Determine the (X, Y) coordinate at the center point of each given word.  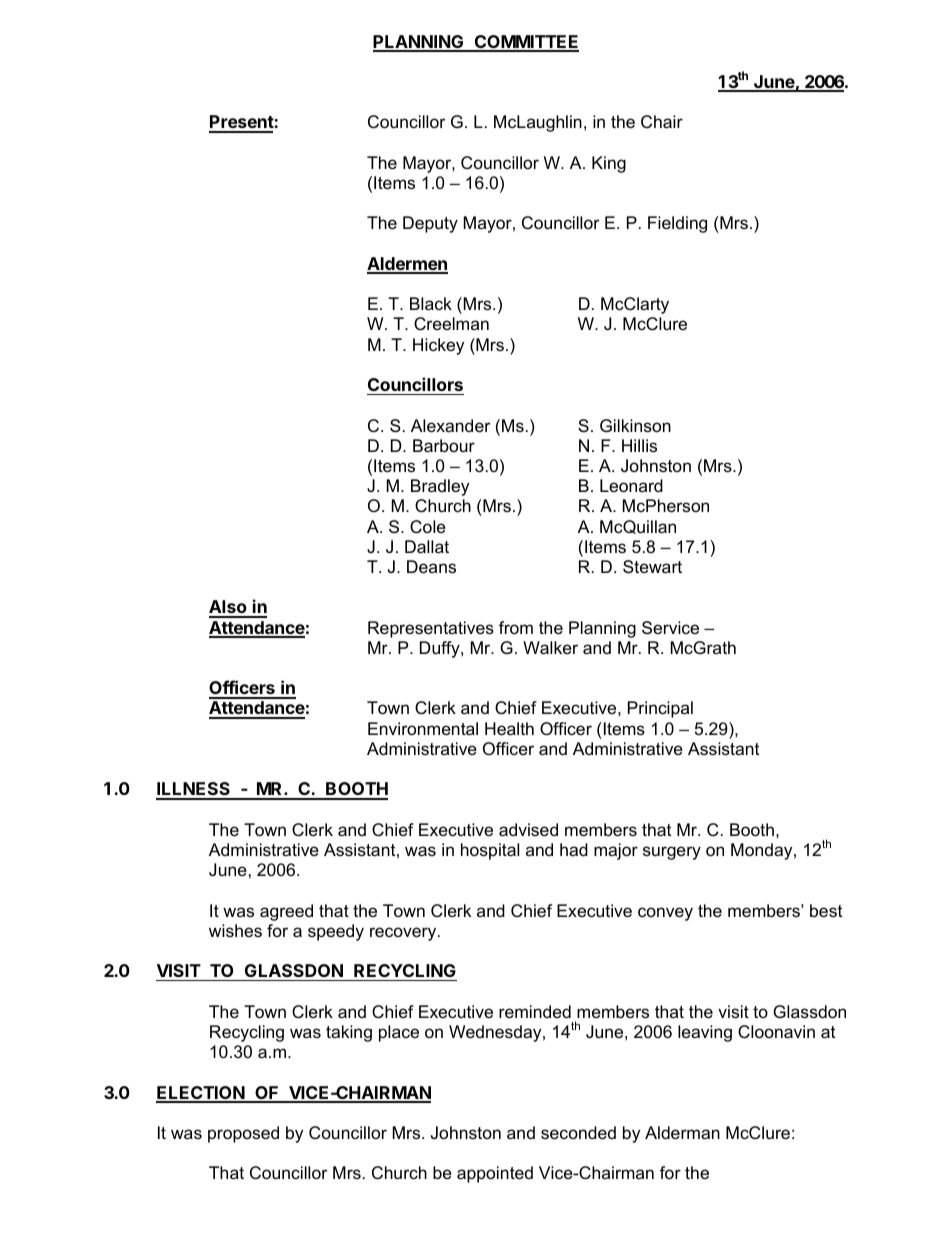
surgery (672, 853)
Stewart (652, 567)
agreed (286, 912)
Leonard (631, 486)
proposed (243, 1134)
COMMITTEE (525, 43)
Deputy (430, 224)
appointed (495, 1174)
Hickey (438, 346)
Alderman (682, 1133)
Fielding (677, 224)
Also (229, 608)
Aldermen (407, 265)
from (516, 627)
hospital (490, 851)
